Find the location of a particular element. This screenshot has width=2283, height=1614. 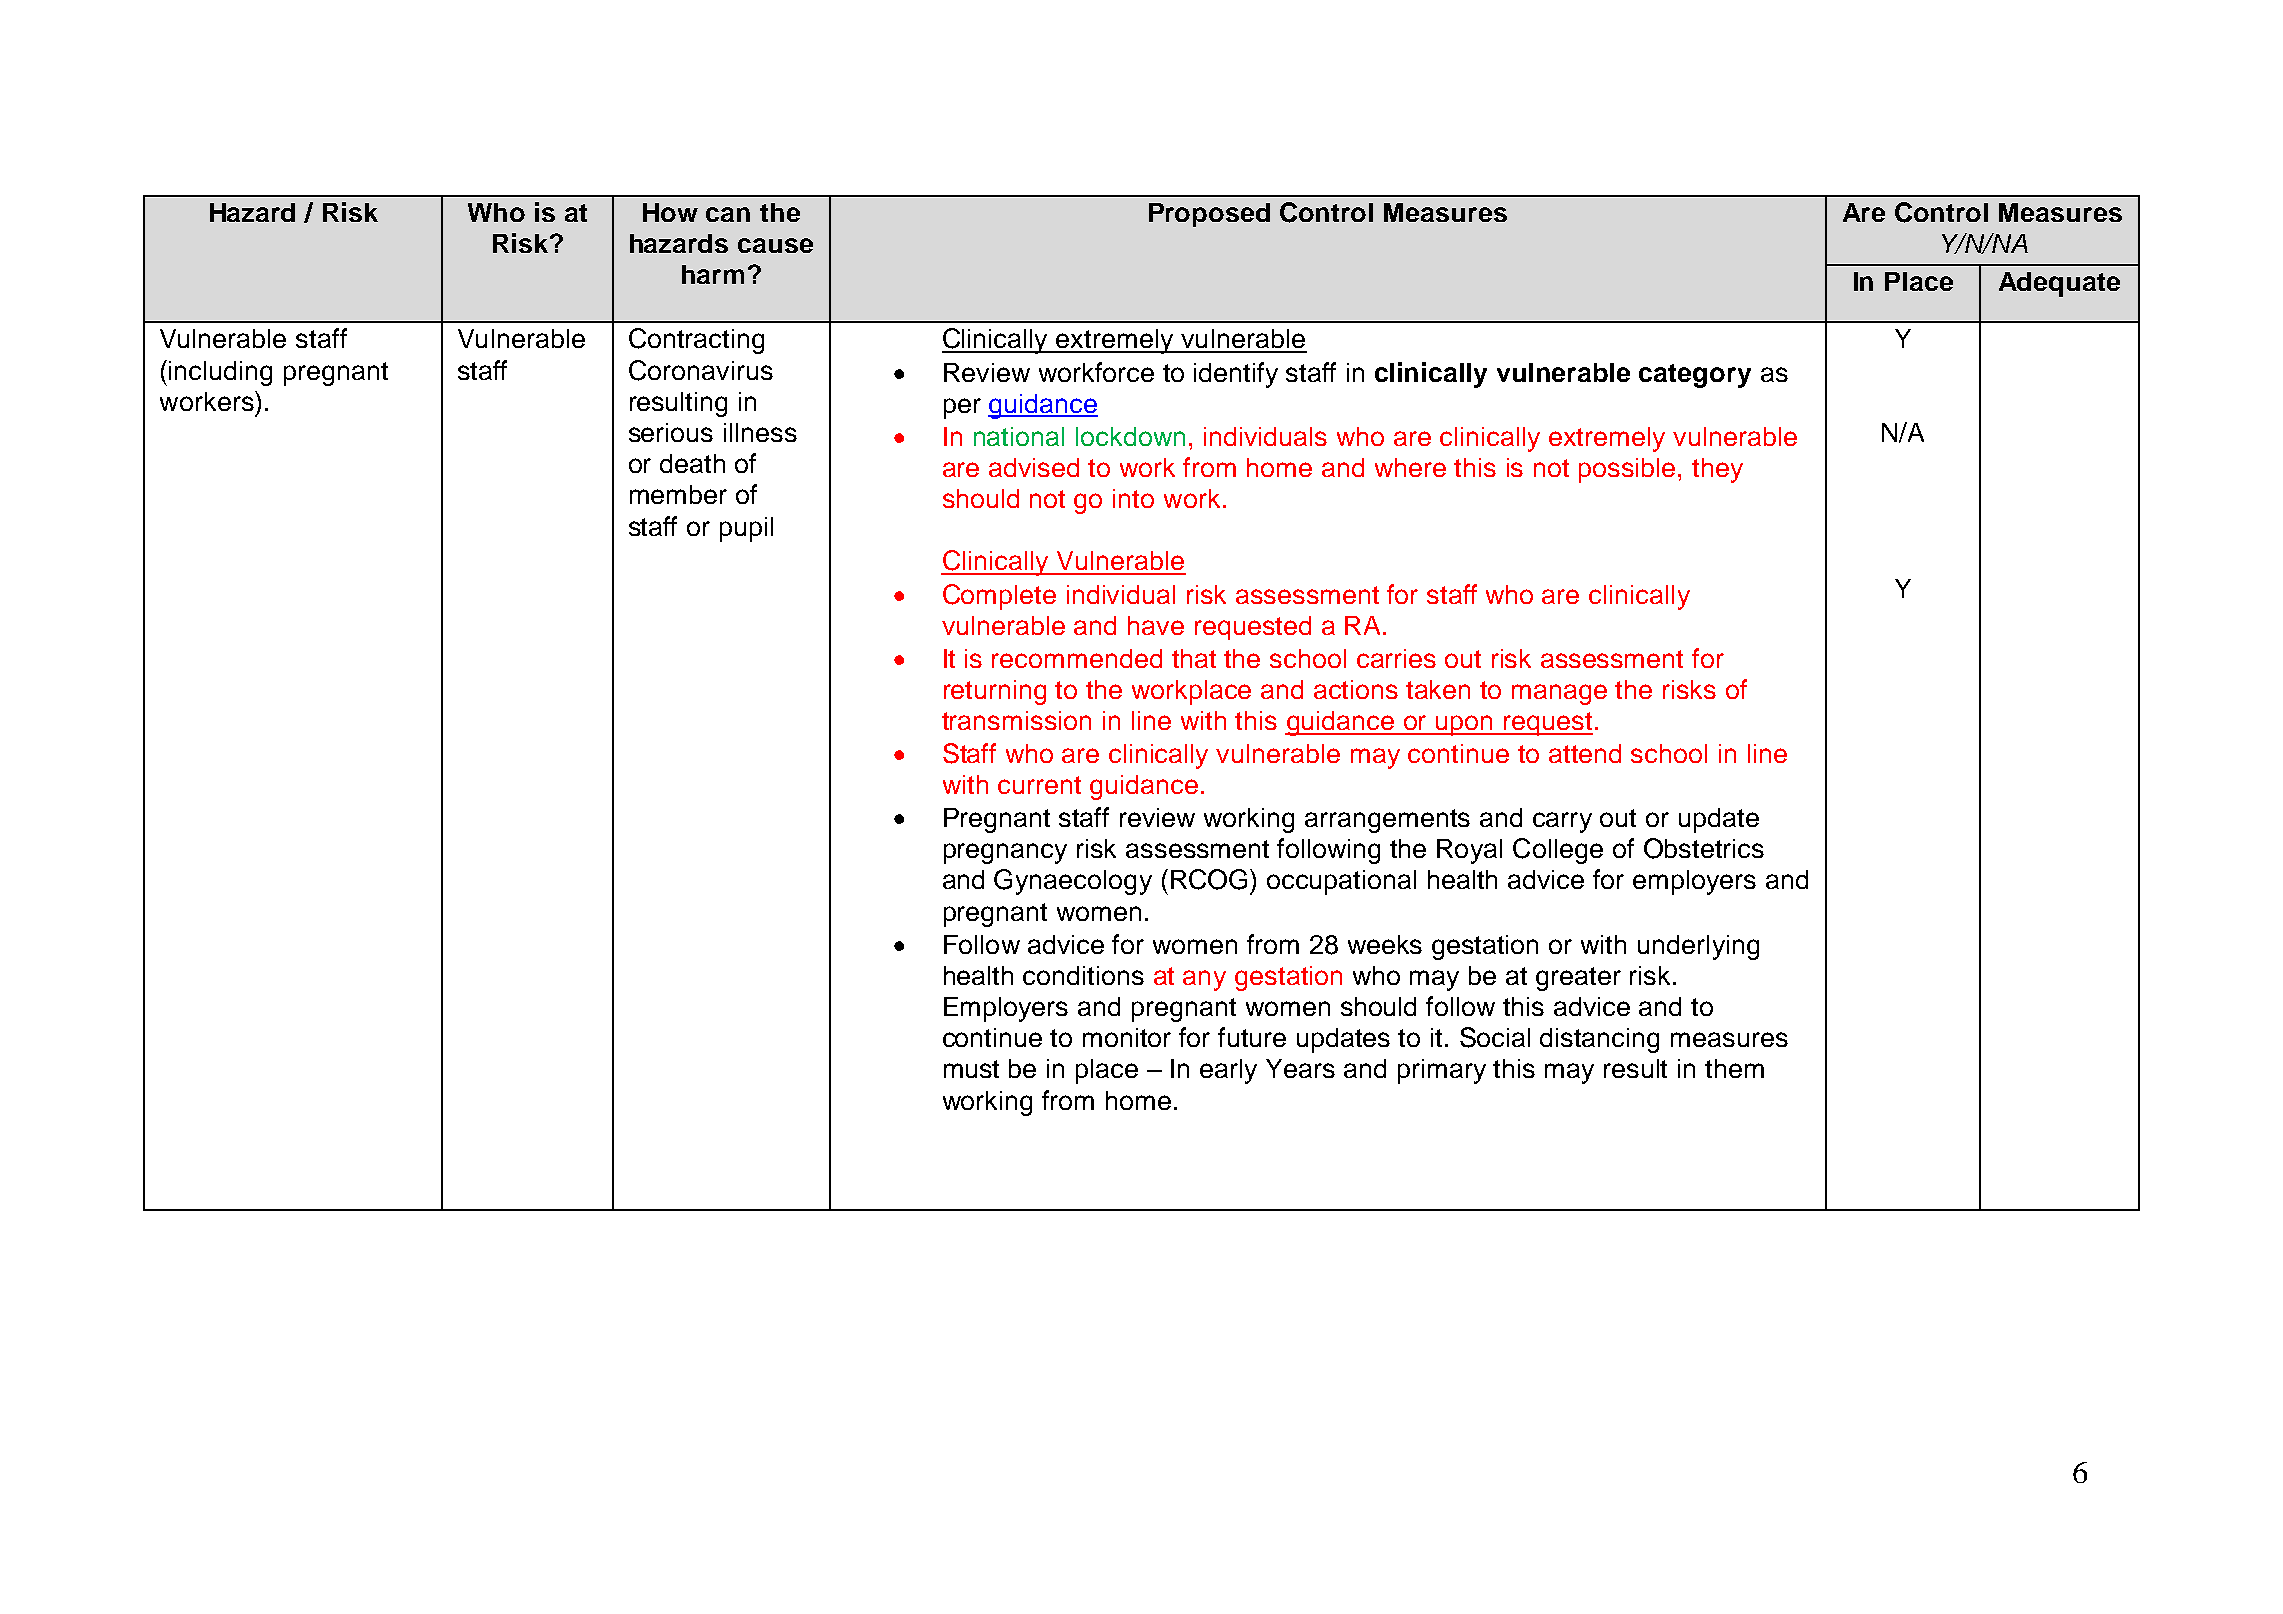

Adequate is located at coordinates (2059, 284).
